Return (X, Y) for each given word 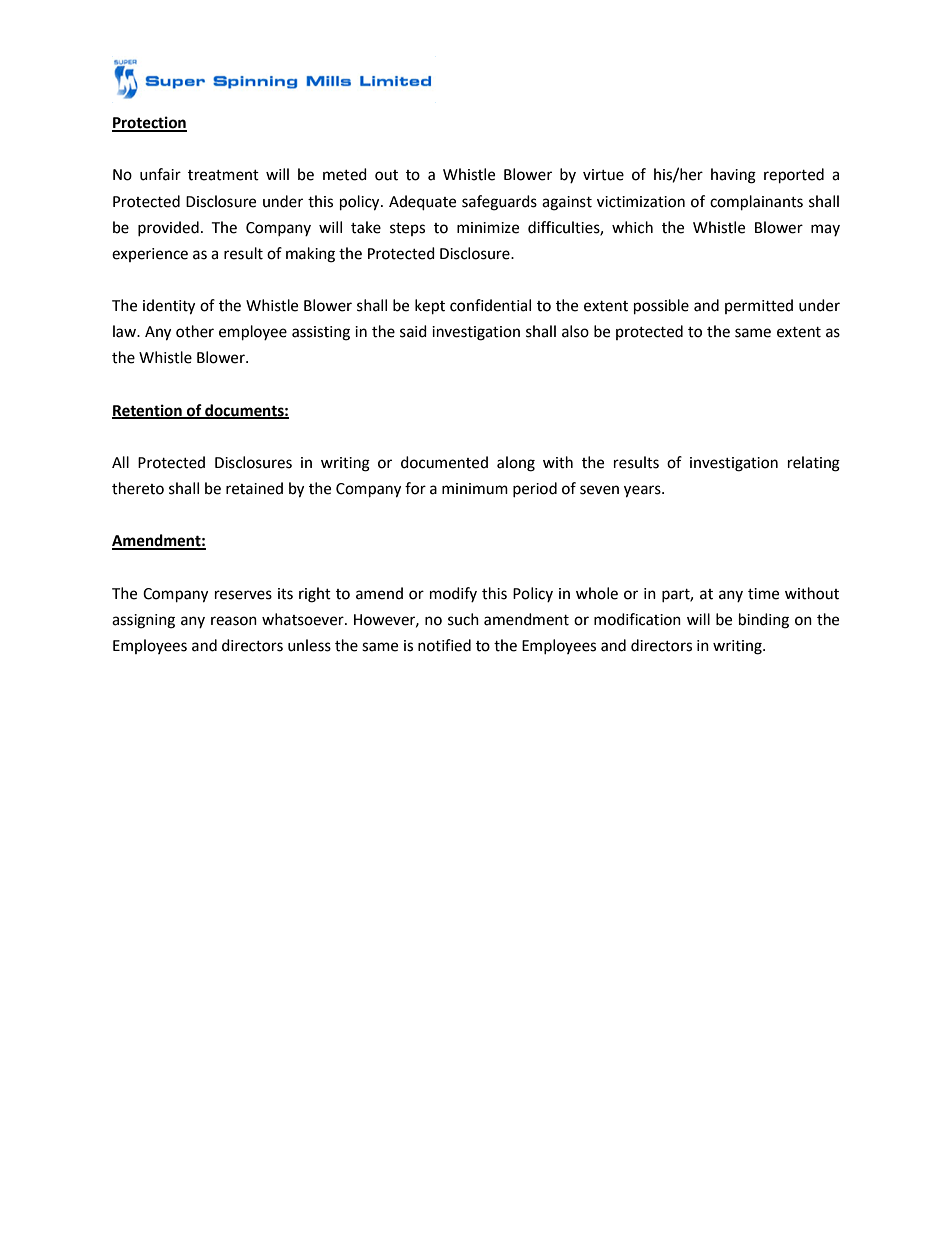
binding (764, 621)
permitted (759, 306)
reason (234, 621)
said (413, 331)
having (733, 176)
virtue (603, 175)
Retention (148, 411)
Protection (149, 123)
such (463, 619)
